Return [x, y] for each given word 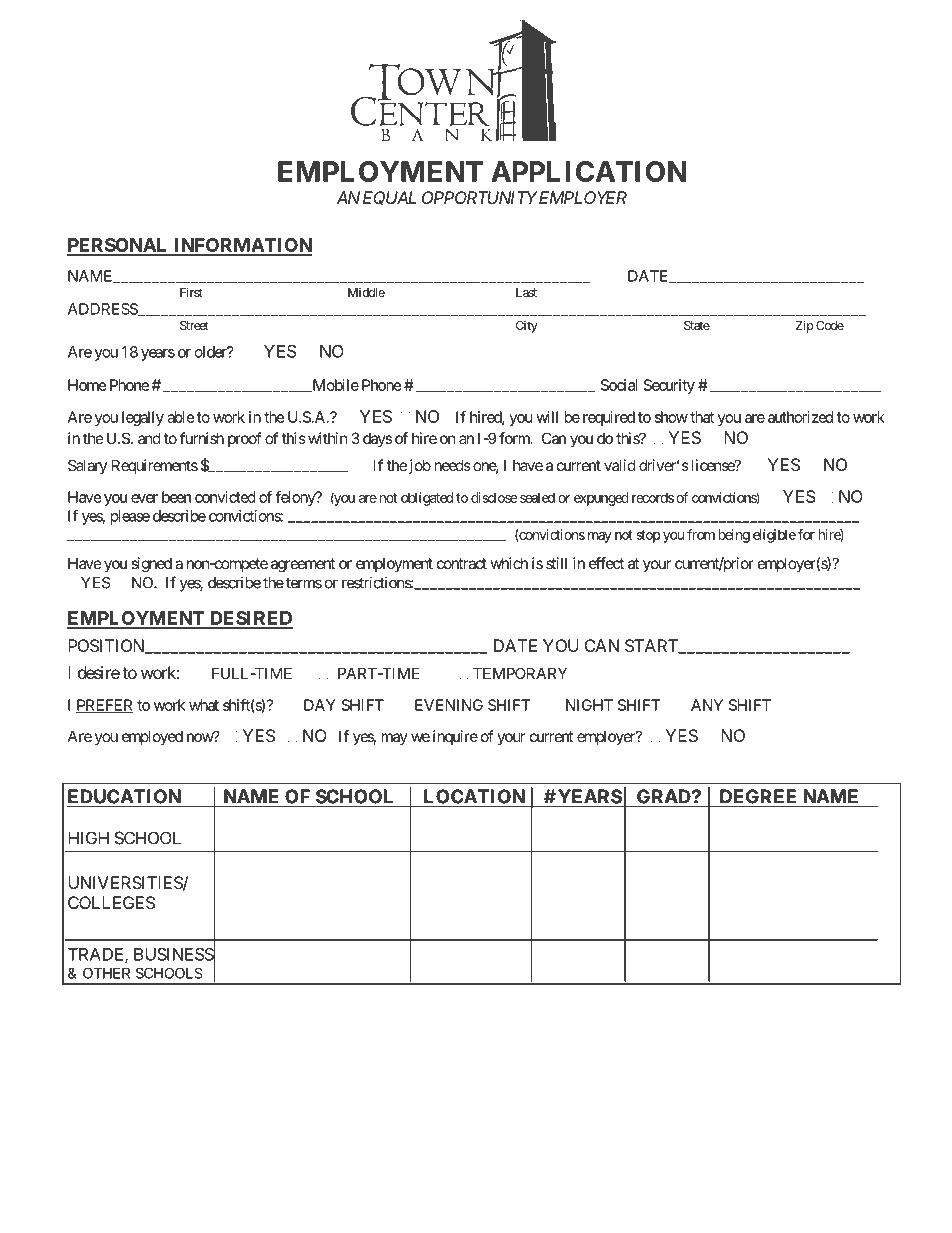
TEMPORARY [520, 673]
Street [194, 325]
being [734, 536]
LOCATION [474, 796]
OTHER [106, 973]
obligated [427, 499]
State [697, 325]
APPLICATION [588, 171]
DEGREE [758, 796]
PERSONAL [119, 246]
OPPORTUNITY [480, 197]
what [204, 705]
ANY [707, 705]
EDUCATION [124, 796]
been [176, 497]
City [527, 327]
